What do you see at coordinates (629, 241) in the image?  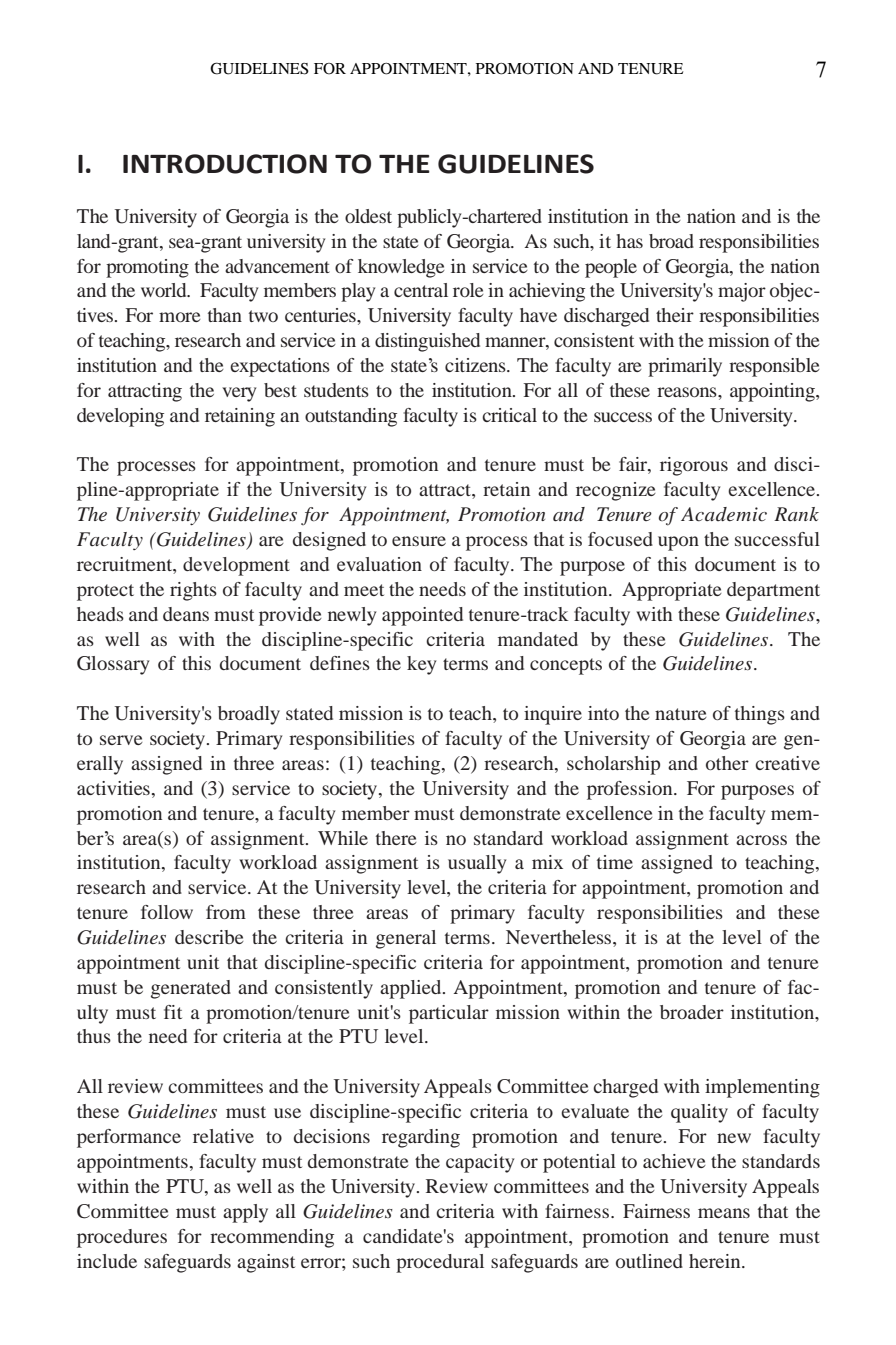 I see `has` at bounding box center [629, 241].
